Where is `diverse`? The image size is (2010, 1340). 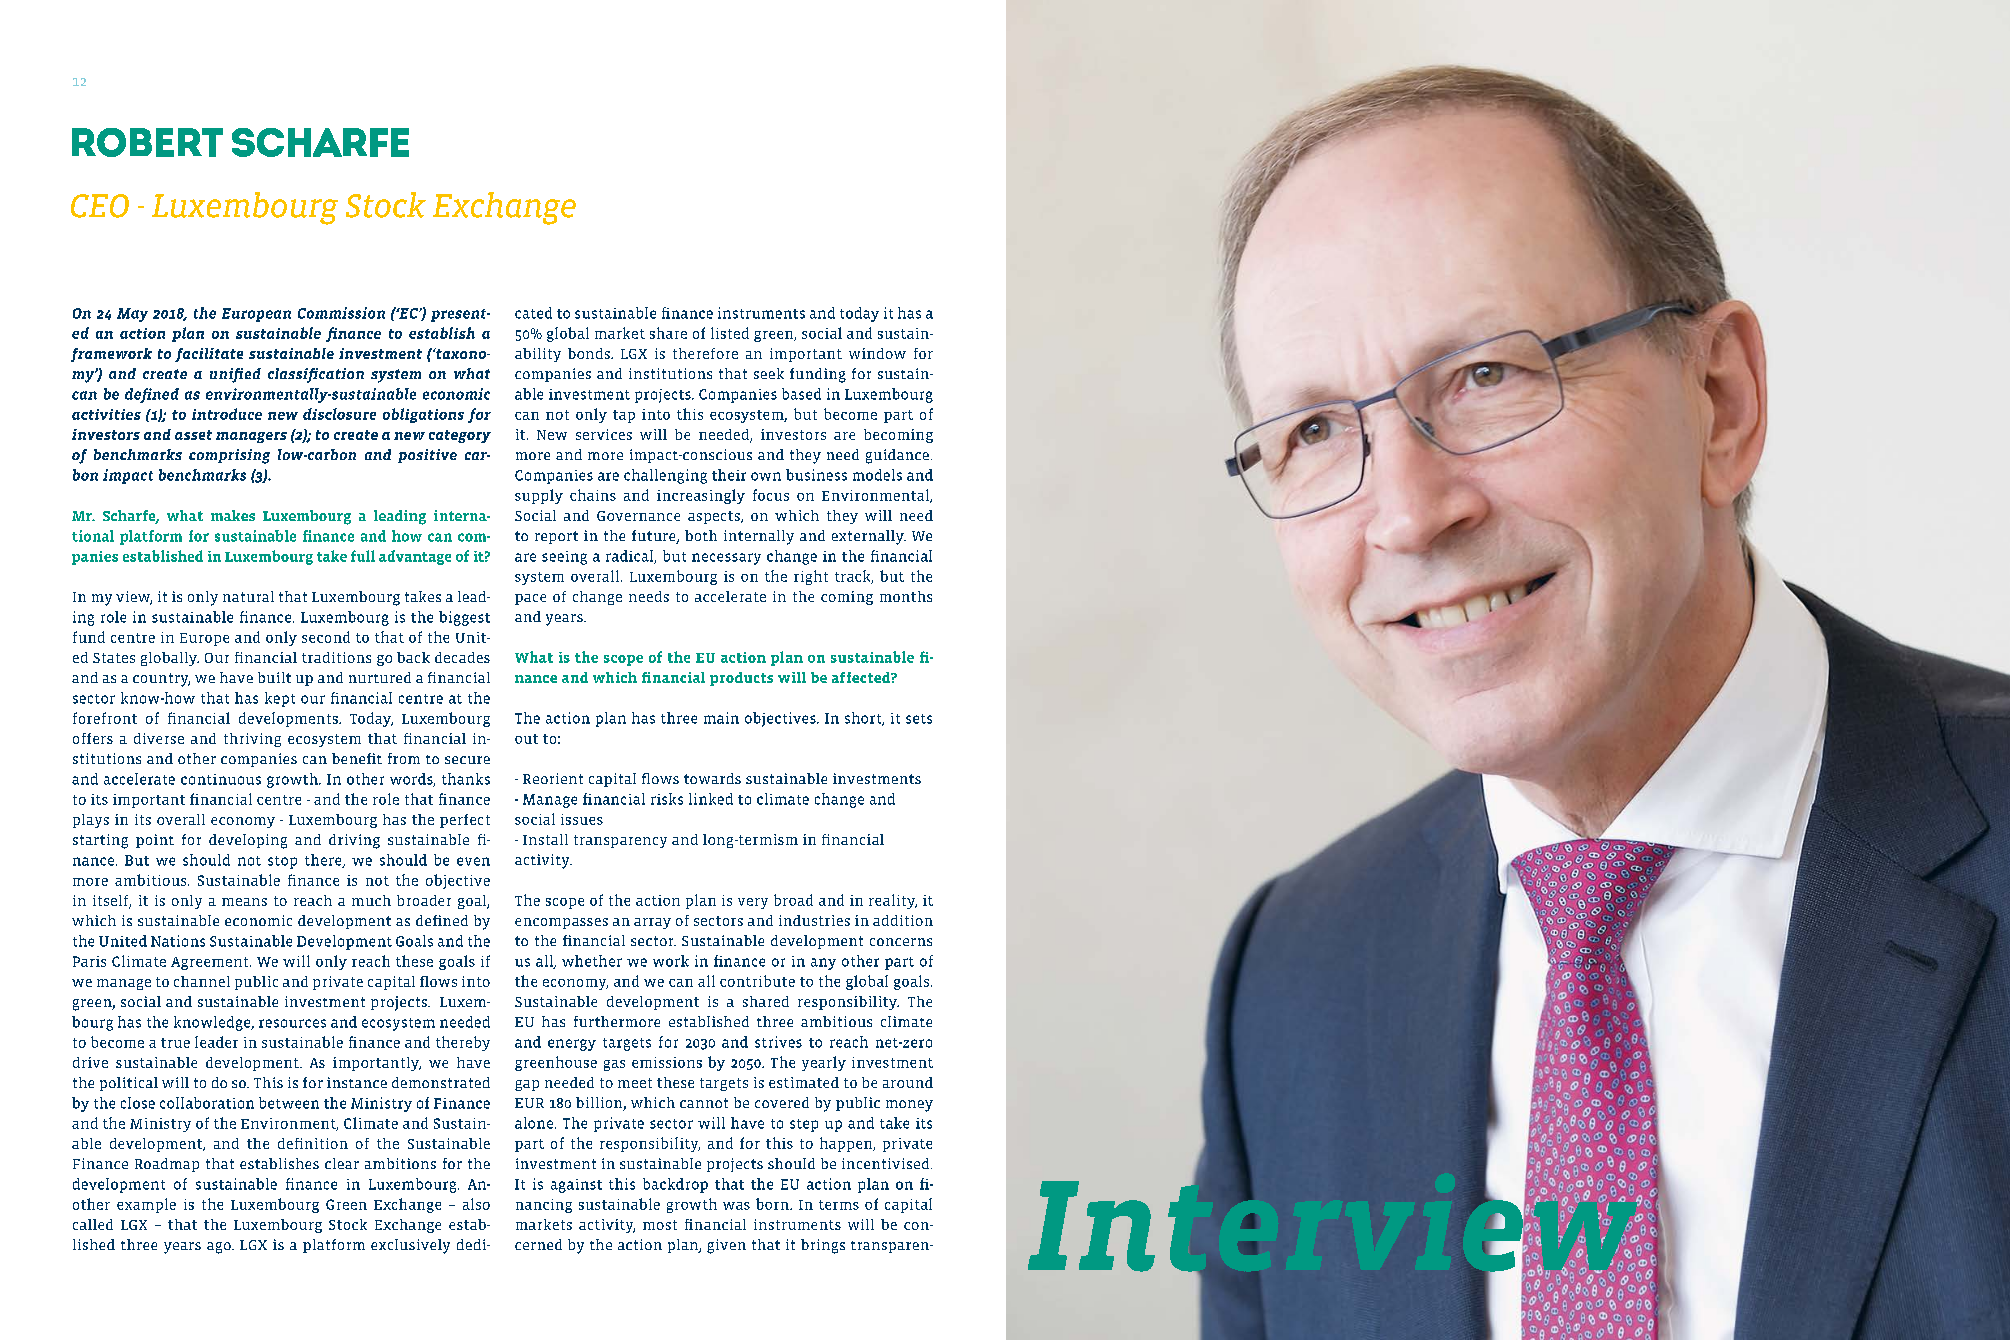 diverse is located at coordinates (159, 738).
